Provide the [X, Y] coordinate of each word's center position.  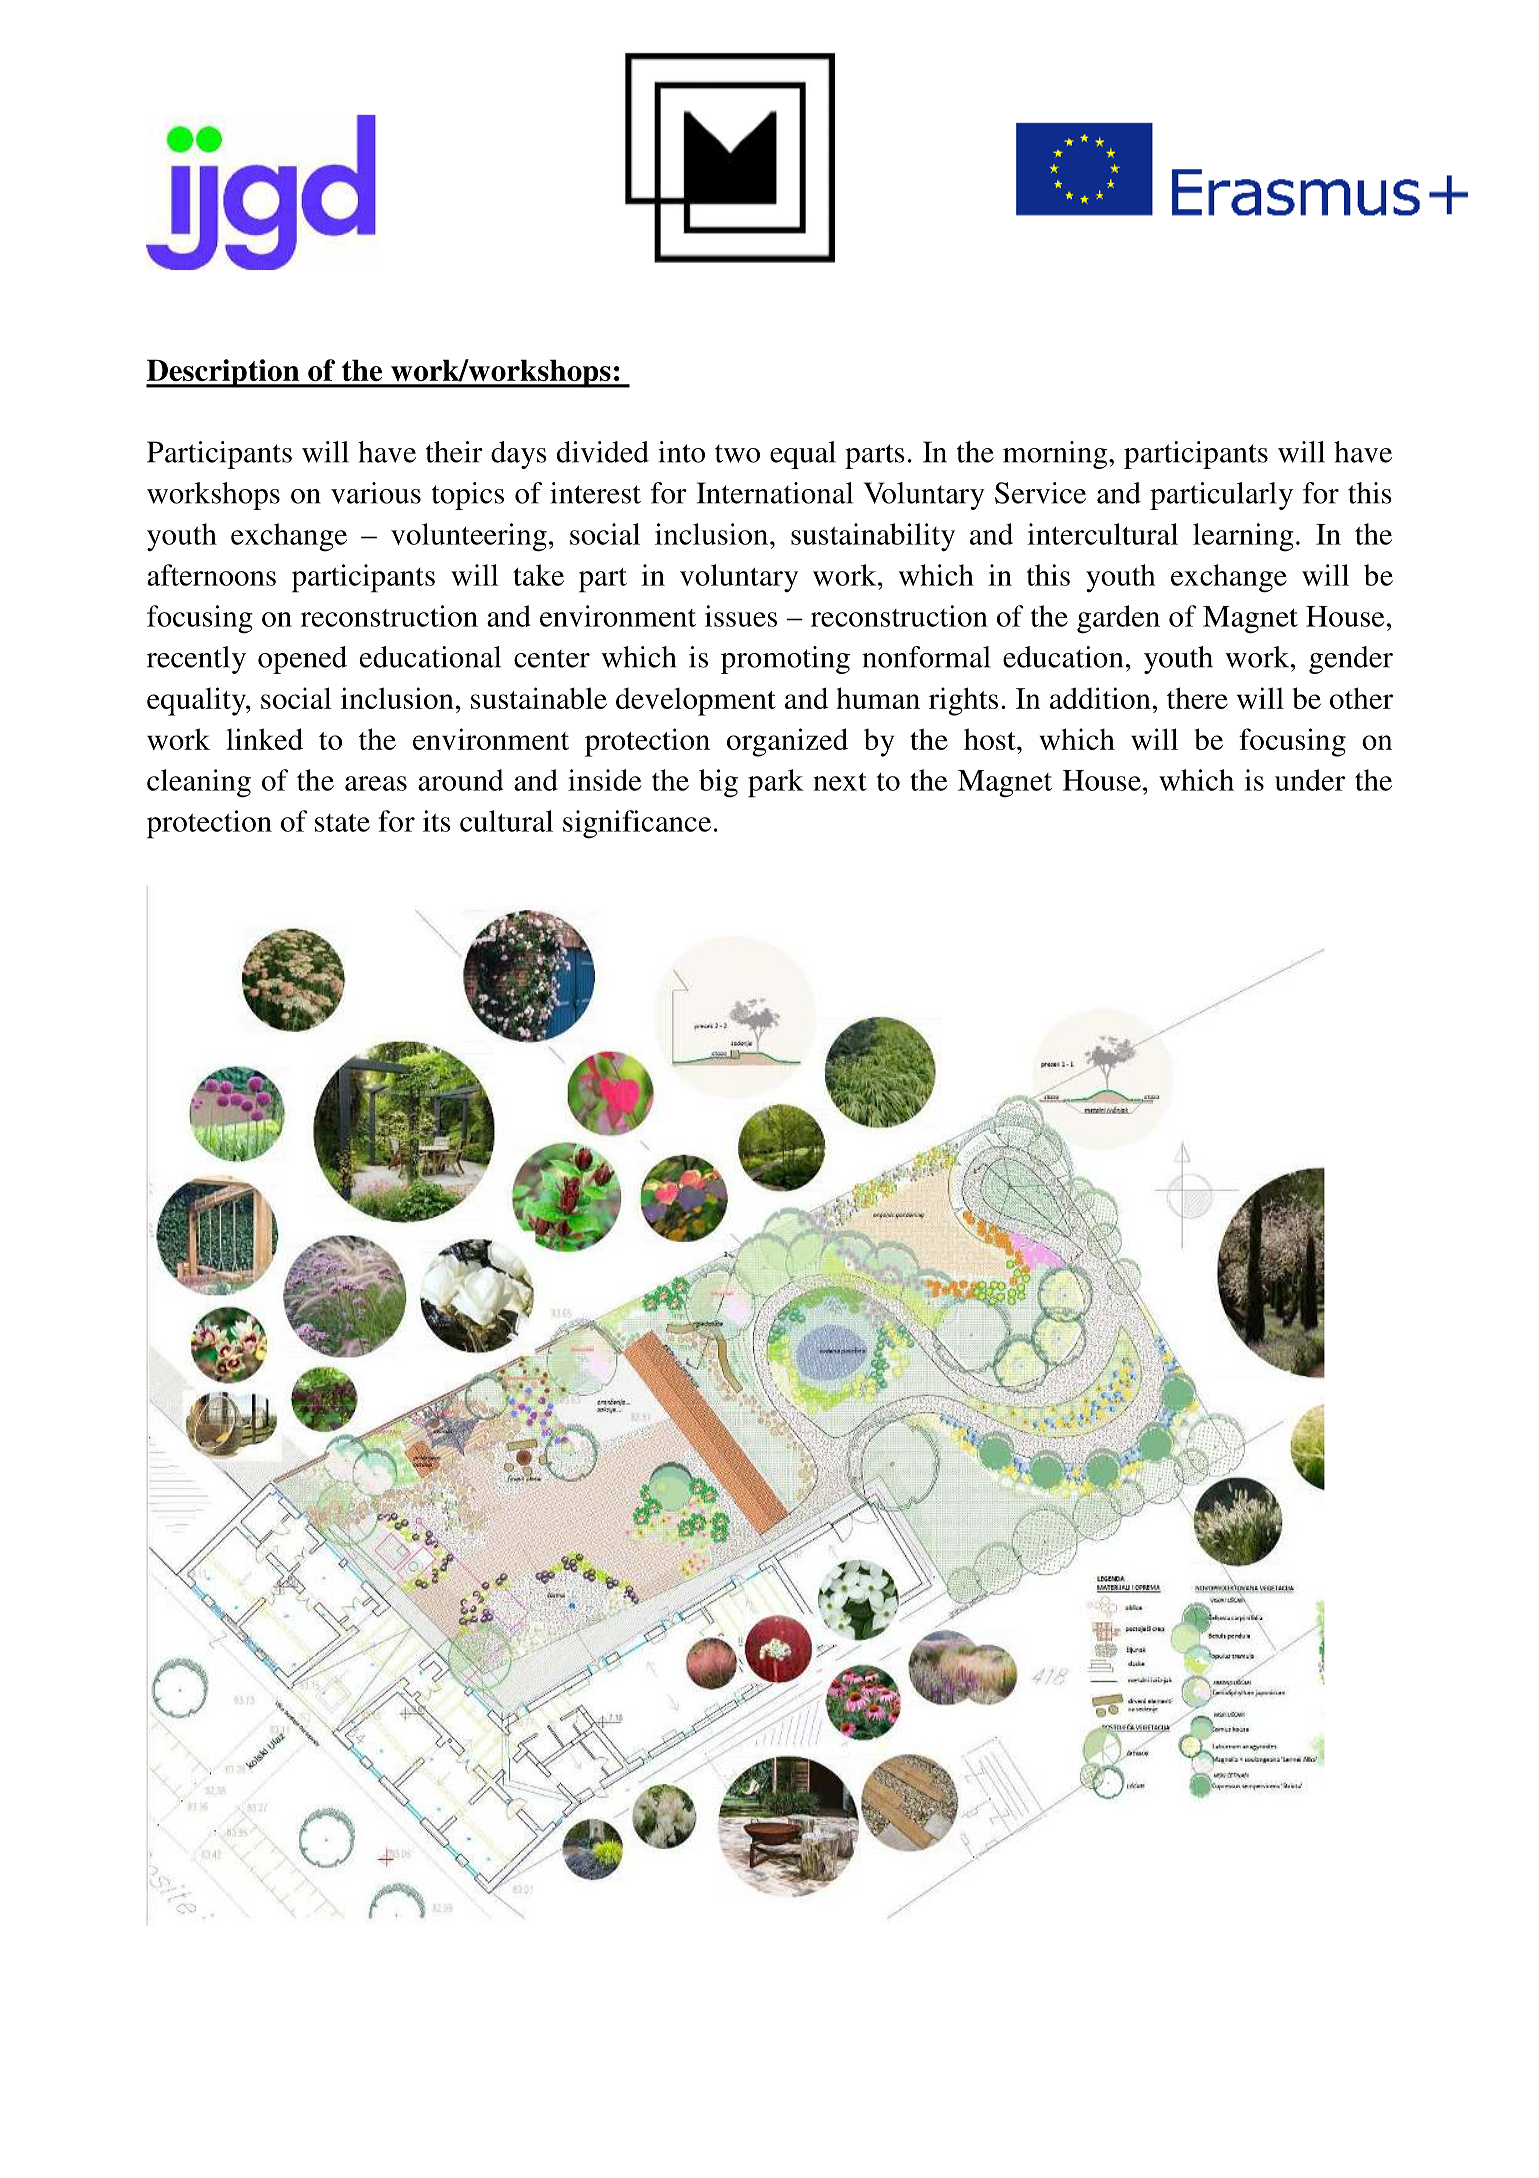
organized [787, 742]
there [1197, 698]
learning [1243, 537]
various [376, 493]
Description [224, 373]
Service [1040, 493]
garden [1118, 619]
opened [302, 660]
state [342, 823]
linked [264, 739]
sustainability [873, 537]
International [775, 493]
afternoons [211, 575]
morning [1056, 455]
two [737, 454]
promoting [785, 660]
